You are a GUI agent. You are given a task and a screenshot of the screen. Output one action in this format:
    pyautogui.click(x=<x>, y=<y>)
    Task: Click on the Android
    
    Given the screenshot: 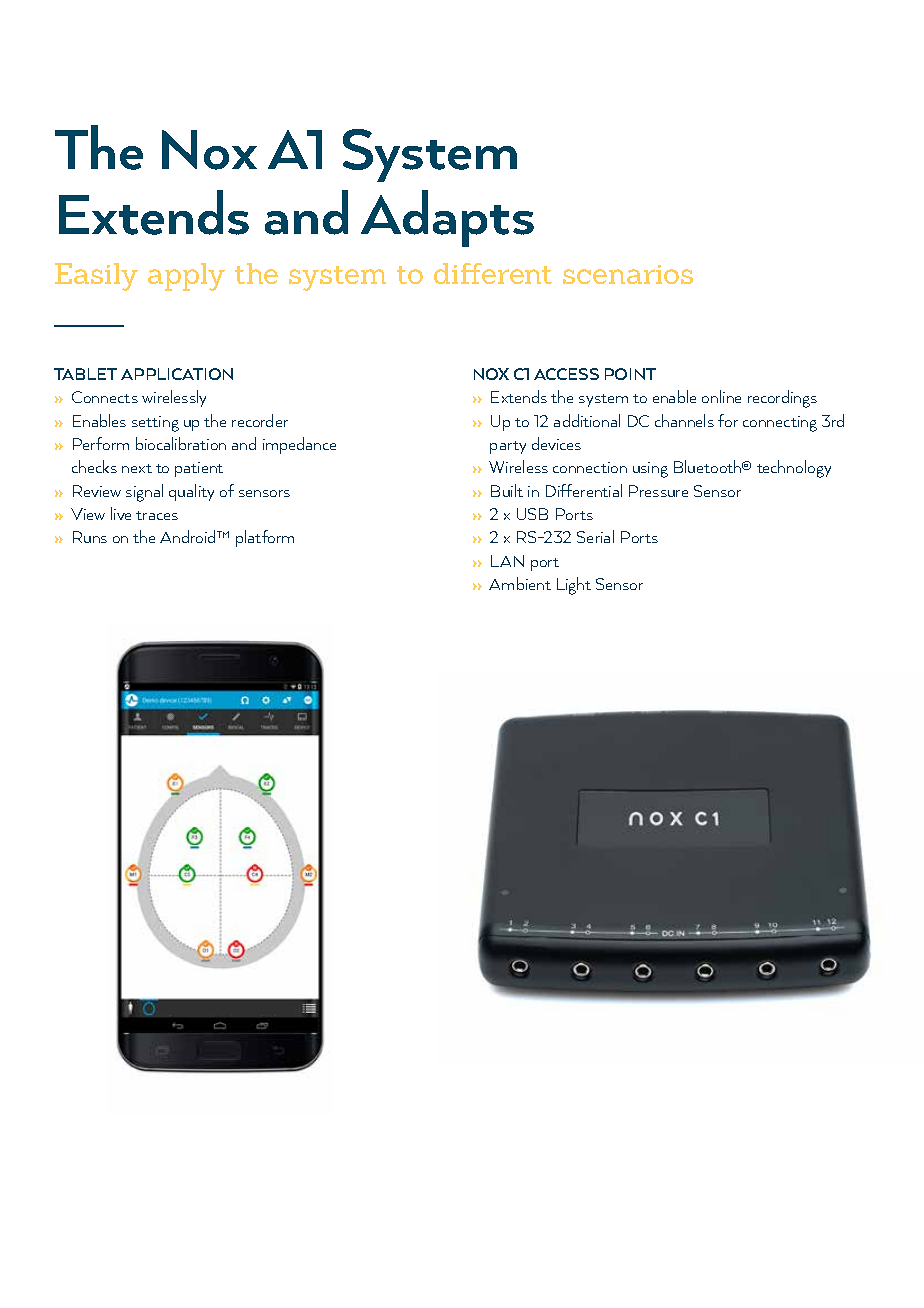 What is the action you would take?
    pyautogui.click(x=189, y=536)
